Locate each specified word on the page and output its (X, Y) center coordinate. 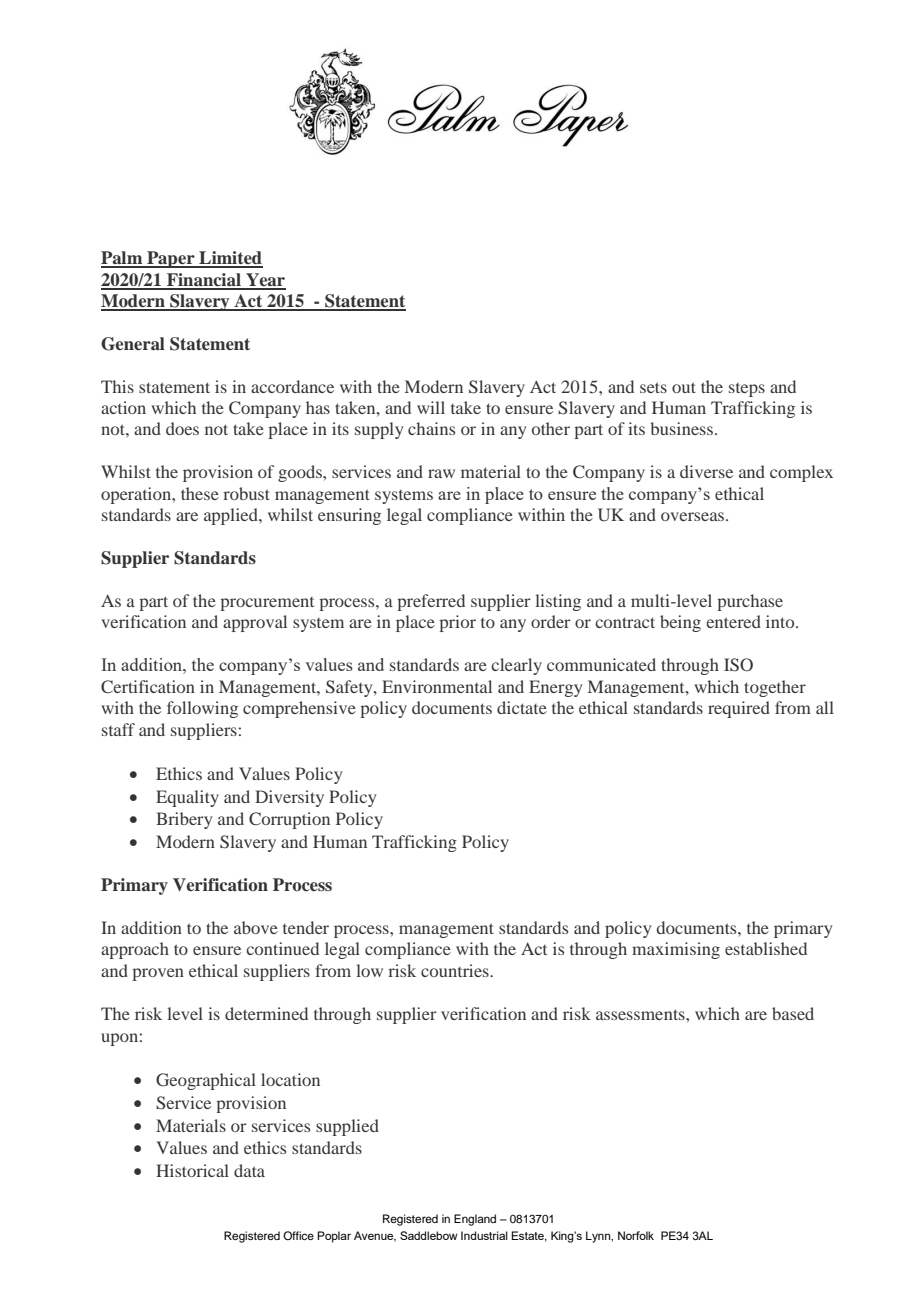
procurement (267, 604)
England (475, 1220)
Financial (204, 281)
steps (747, 390)
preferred (431, 602)
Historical (192, 1170)
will (431, 407)
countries (456, 970)
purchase (750, 602)
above (256, 927)
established (766, 948)
